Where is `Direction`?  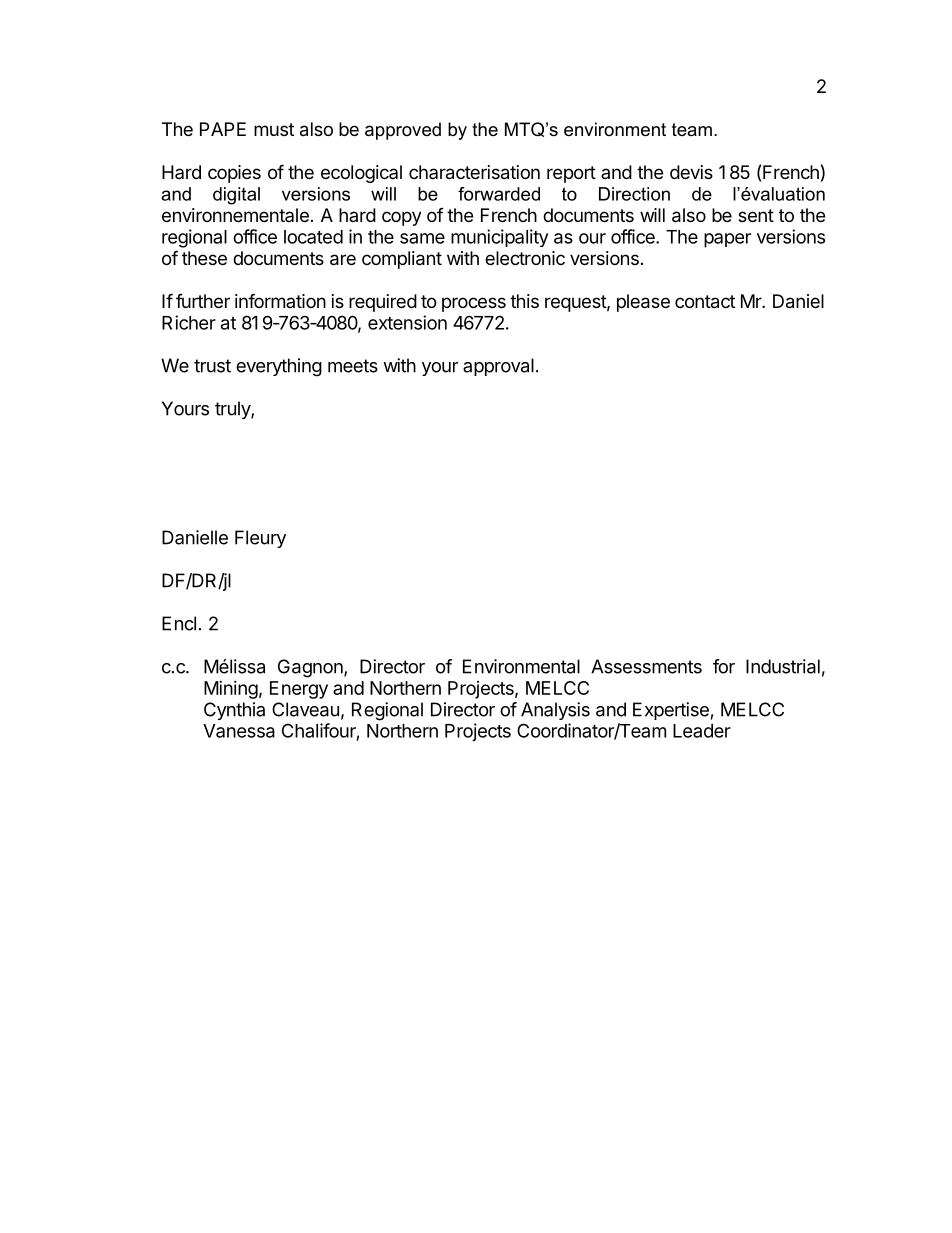
Direction is located at coordinates (634, 194).
